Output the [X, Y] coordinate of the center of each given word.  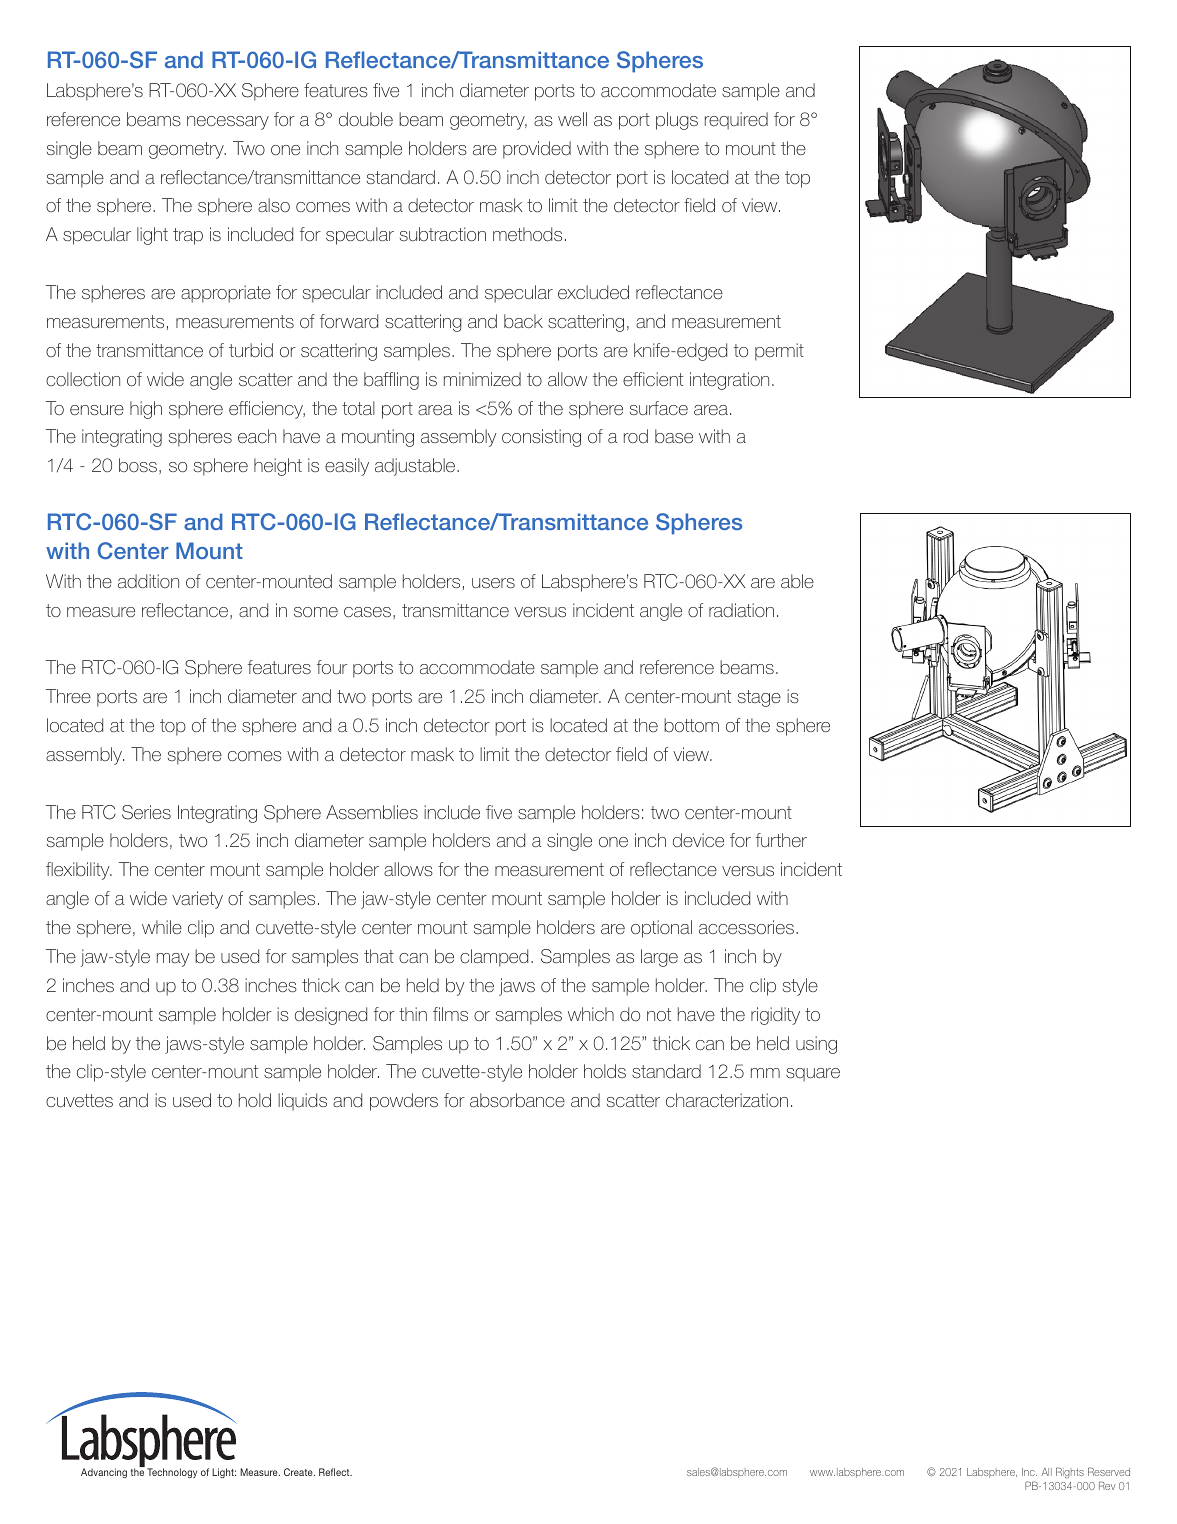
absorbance [517, 1100]
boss [138, 465]
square [813, 1075]
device [698, 840]
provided [537, 150]
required [736, 121]
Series [146, 812]
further [781, 840]
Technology [172, 1473]
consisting [541, 438]
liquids [302, 1102]
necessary [228, 123]
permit [779, 352]
